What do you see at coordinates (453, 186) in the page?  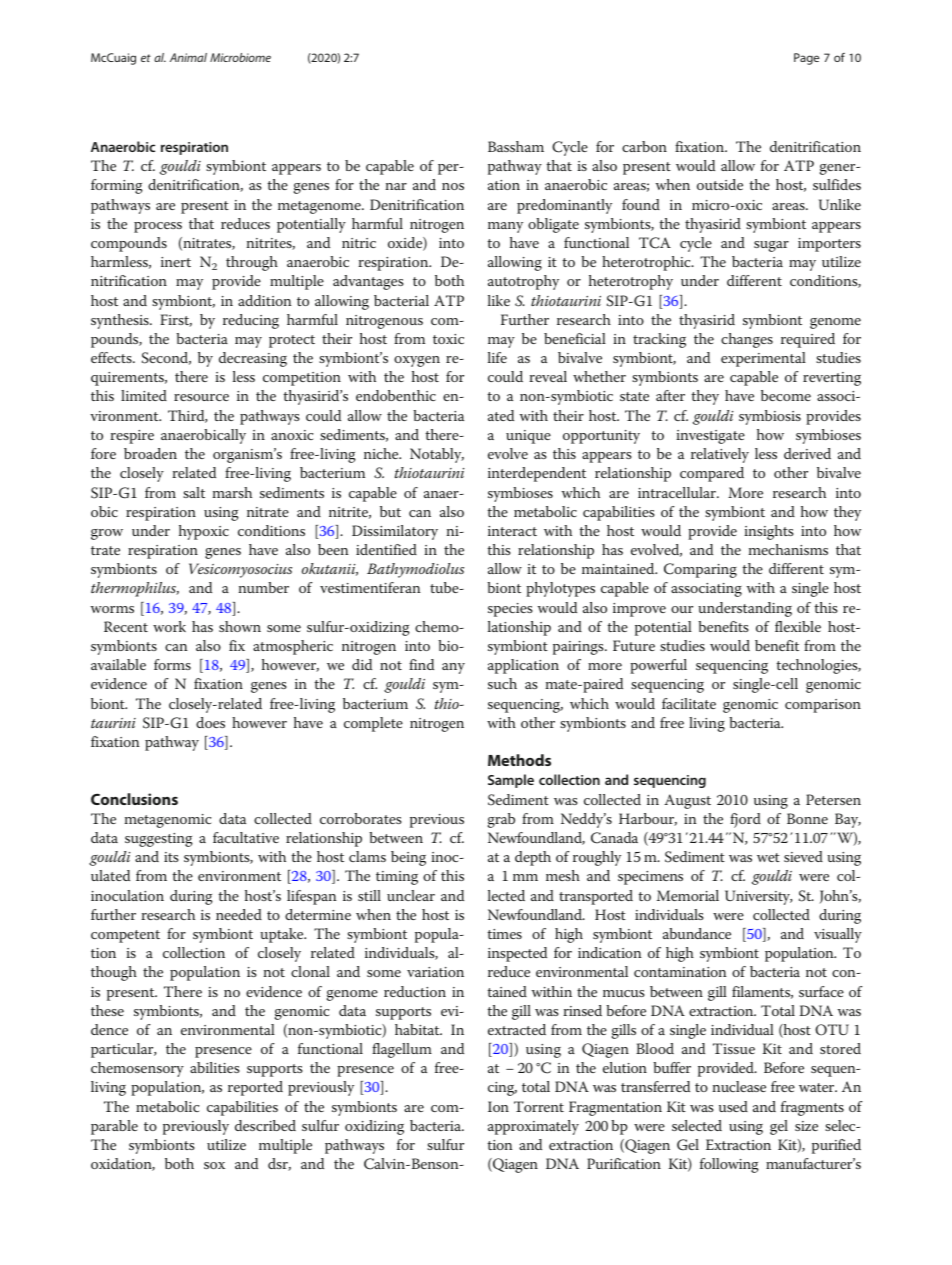 I see `nos` at bounding box center [453, 186].
